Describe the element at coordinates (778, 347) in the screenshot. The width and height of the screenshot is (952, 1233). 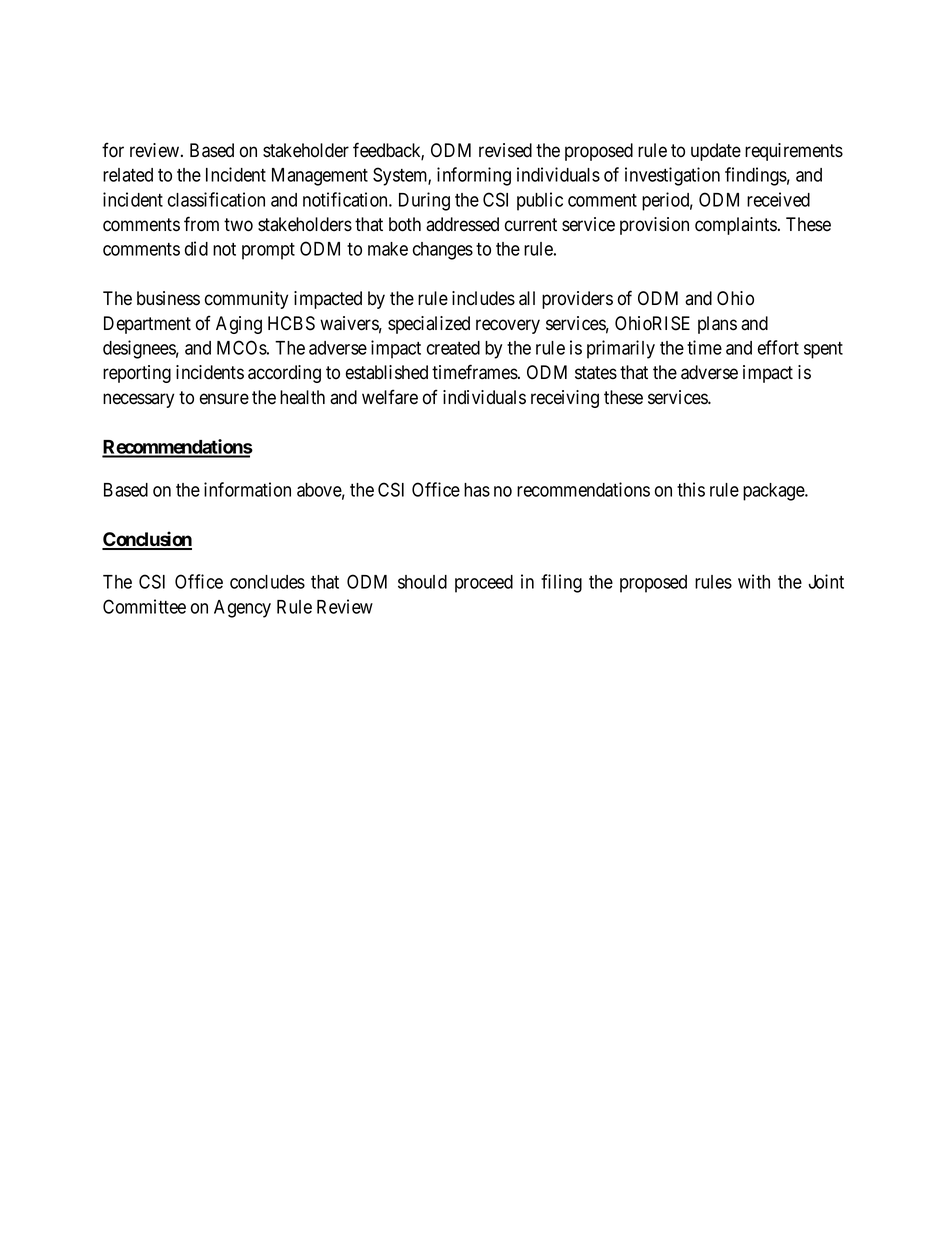
I see `effort` at that location.
